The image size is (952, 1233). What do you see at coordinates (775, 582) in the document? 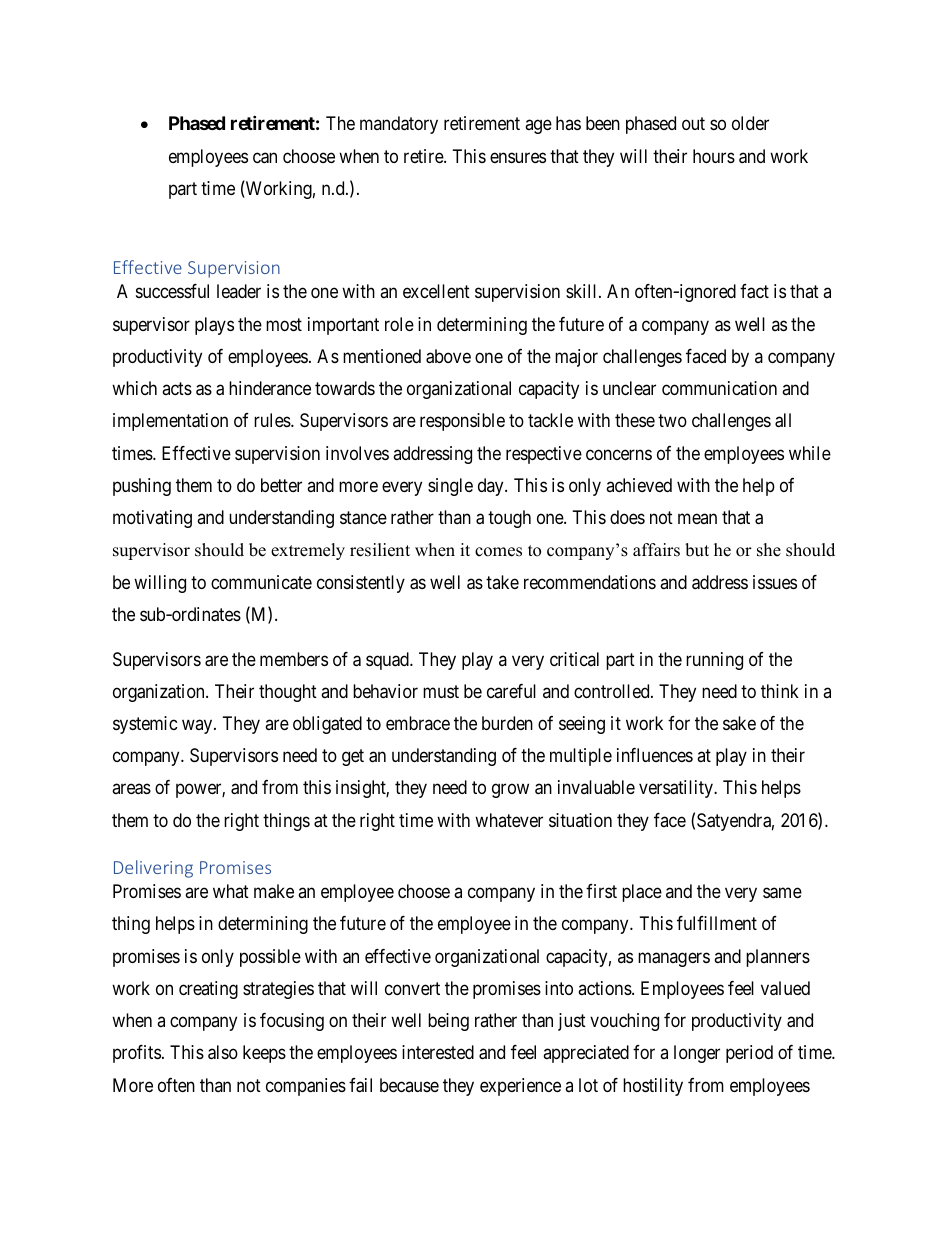
I see `issues` at bounding box center [775, 582].
